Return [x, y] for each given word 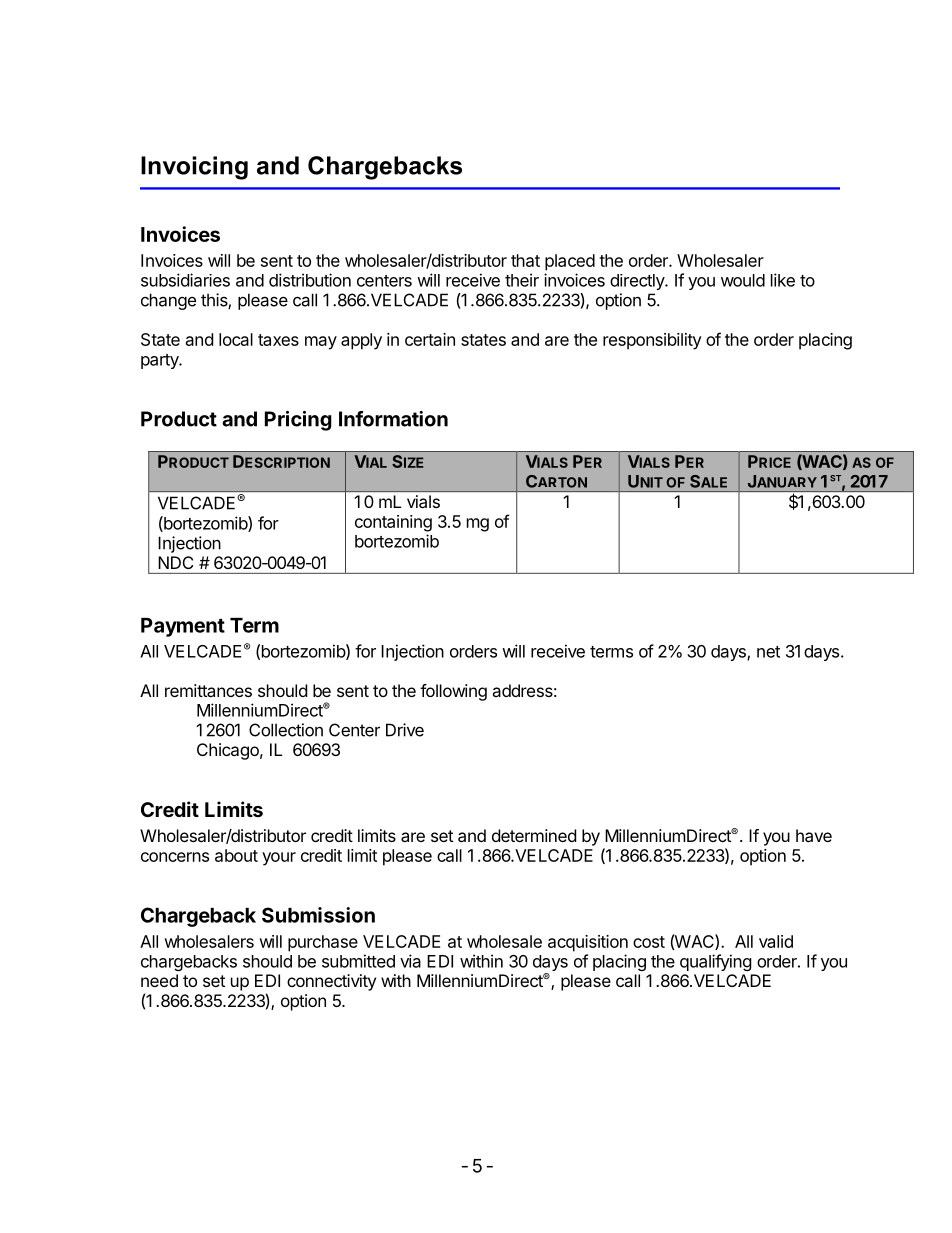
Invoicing [194, 168]
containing [393, 523]
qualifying [716, 962]
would [743, 280]
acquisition [588, 943]
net [768, 652]
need [159, 980]
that [525, 260]
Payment [183, 627]
